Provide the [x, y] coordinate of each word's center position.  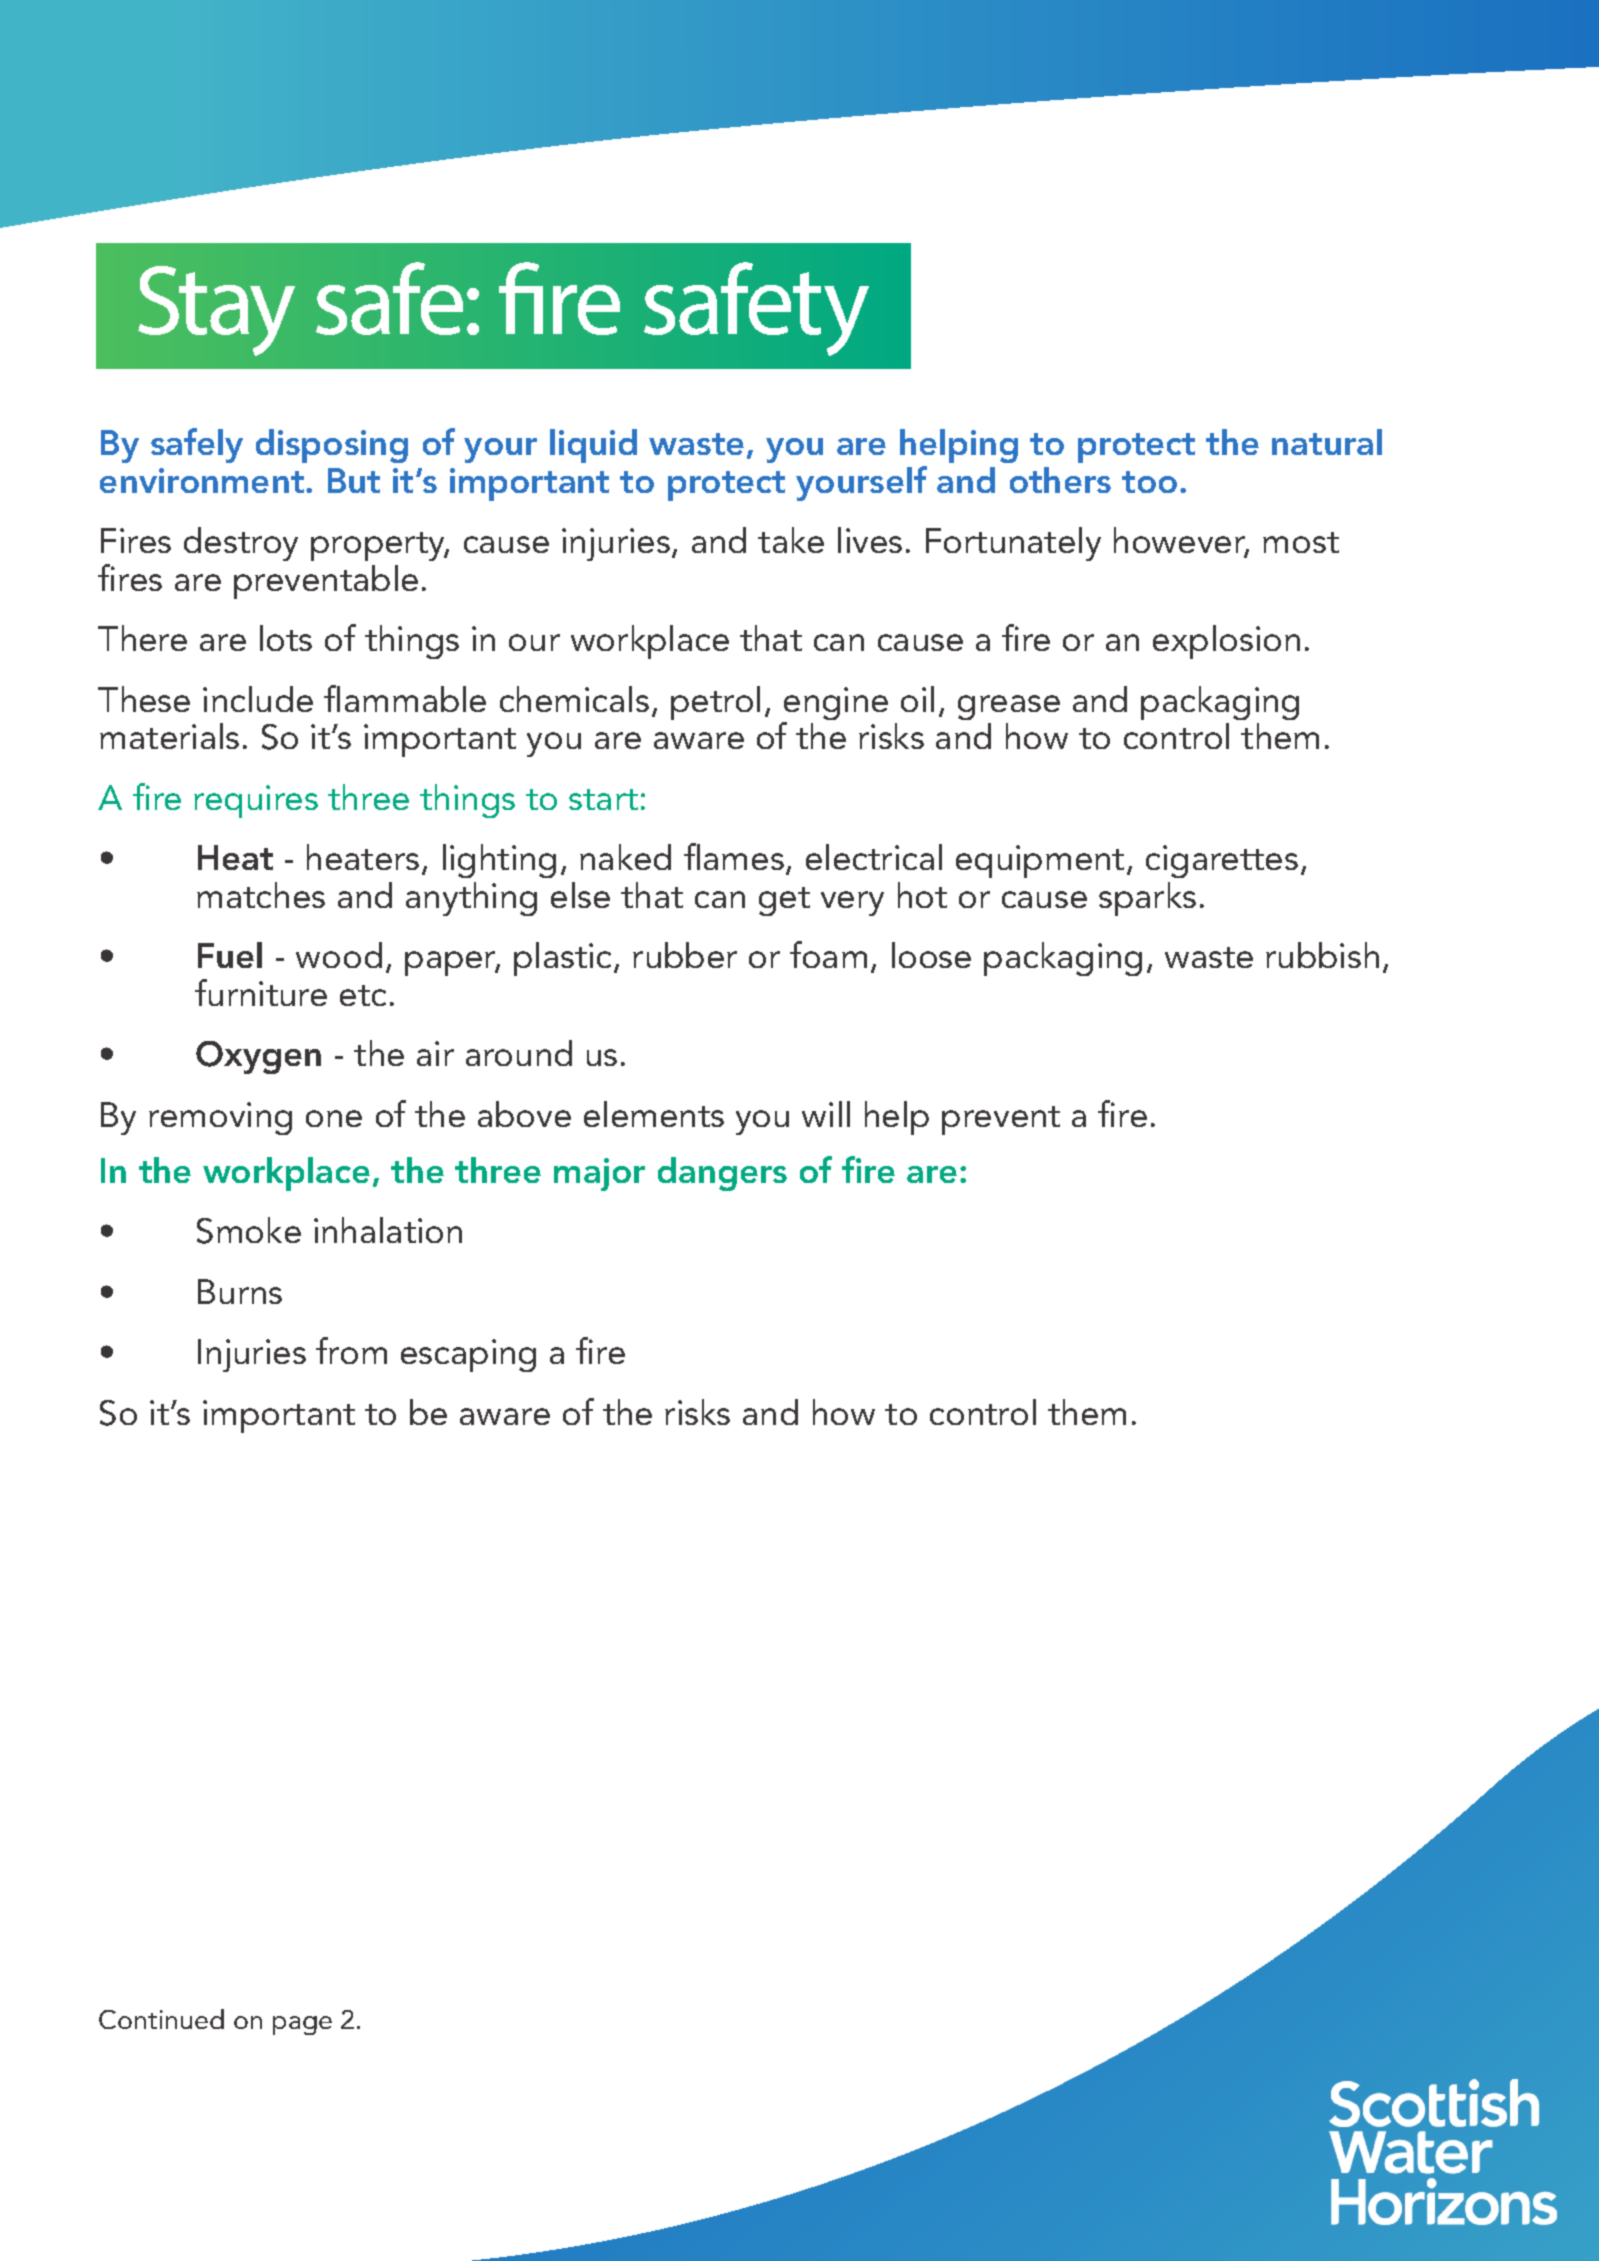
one [334, 1118]
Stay [216, 311]
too [1149, 482]
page [302, 2025]
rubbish [1322, 955]
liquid [593, 446]
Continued [161, 2019]
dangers [722, 1174]
